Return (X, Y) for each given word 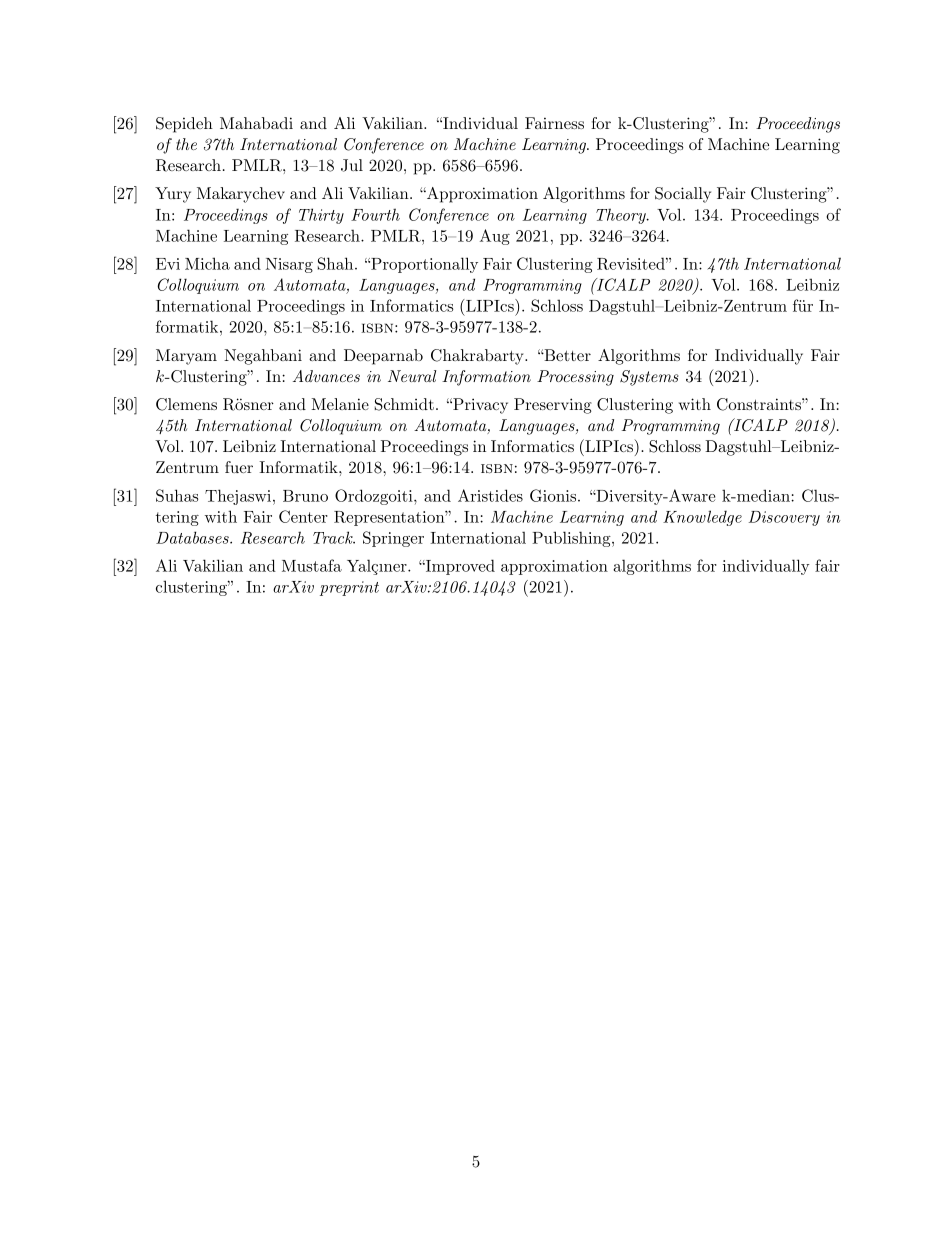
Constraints (760, 404)
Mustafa (312, 565)
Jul (352, 165)
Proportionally (423, 265)
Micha (207, 263)
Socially (683, 195)
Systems (649, 378)
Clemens (186, 404)
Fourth (375, 214)
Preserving (553, 406)
